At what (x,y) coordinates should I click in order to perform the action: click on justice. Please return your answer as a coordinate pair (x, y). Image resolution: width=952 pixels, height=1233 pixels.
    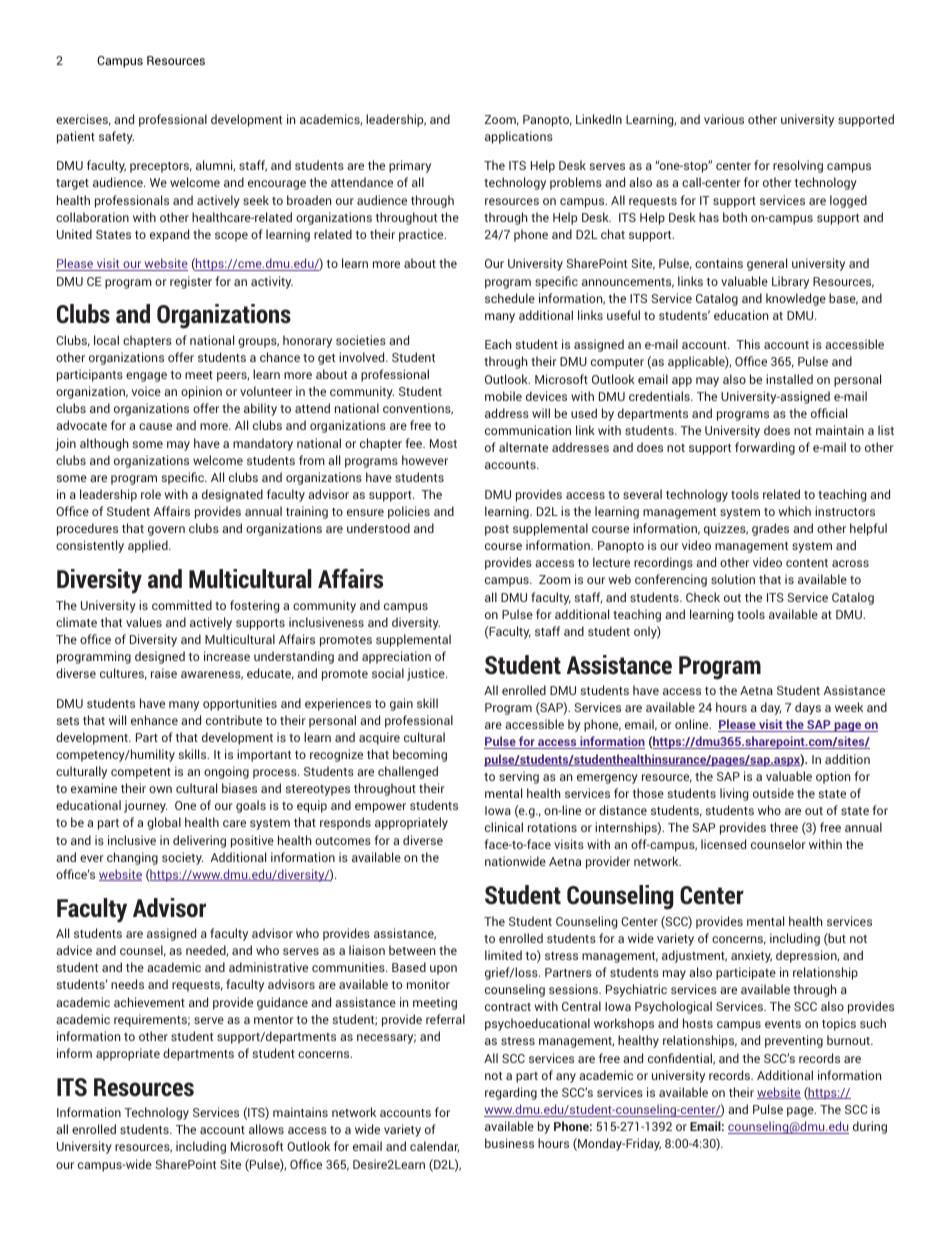
    Looking at the image, I should click on (427, 674).
